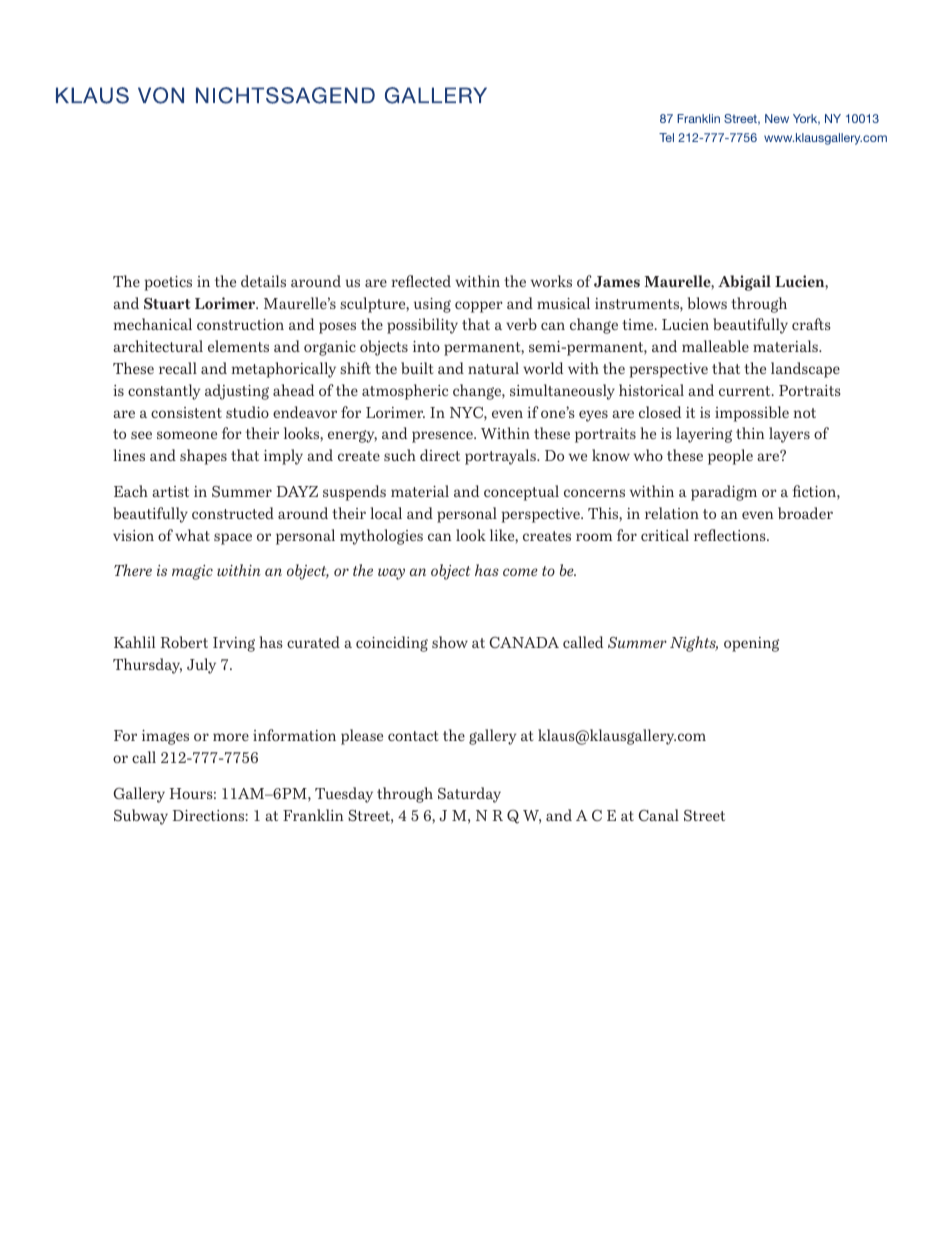 This page has width=952, height=1233. What do you see at coordinates (501, 457) in the page?
I see `portrayals` at bounding box center [501, 457].
